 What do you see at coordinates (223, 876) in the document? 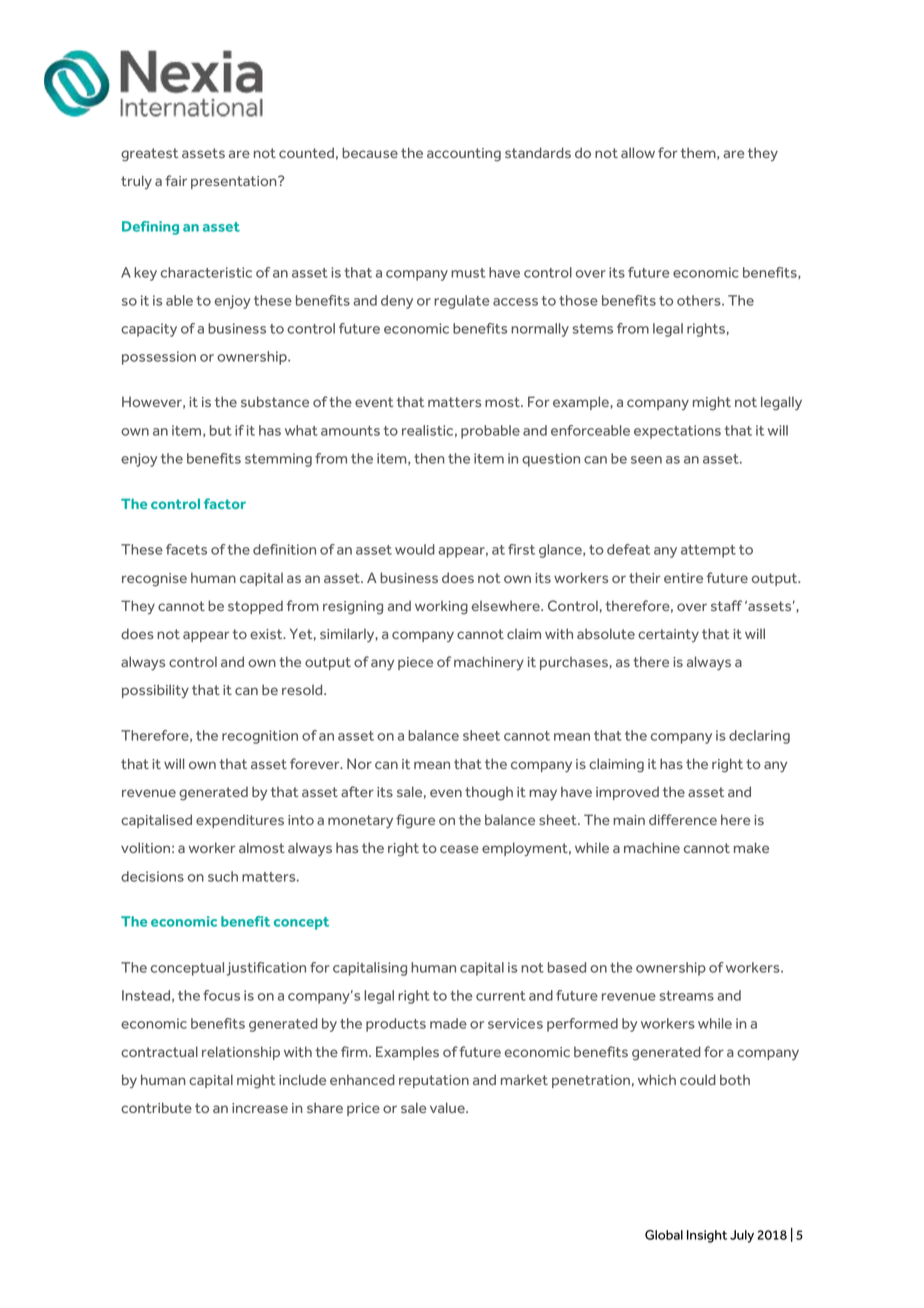
I see `such` at bounding box center [223, 876].
